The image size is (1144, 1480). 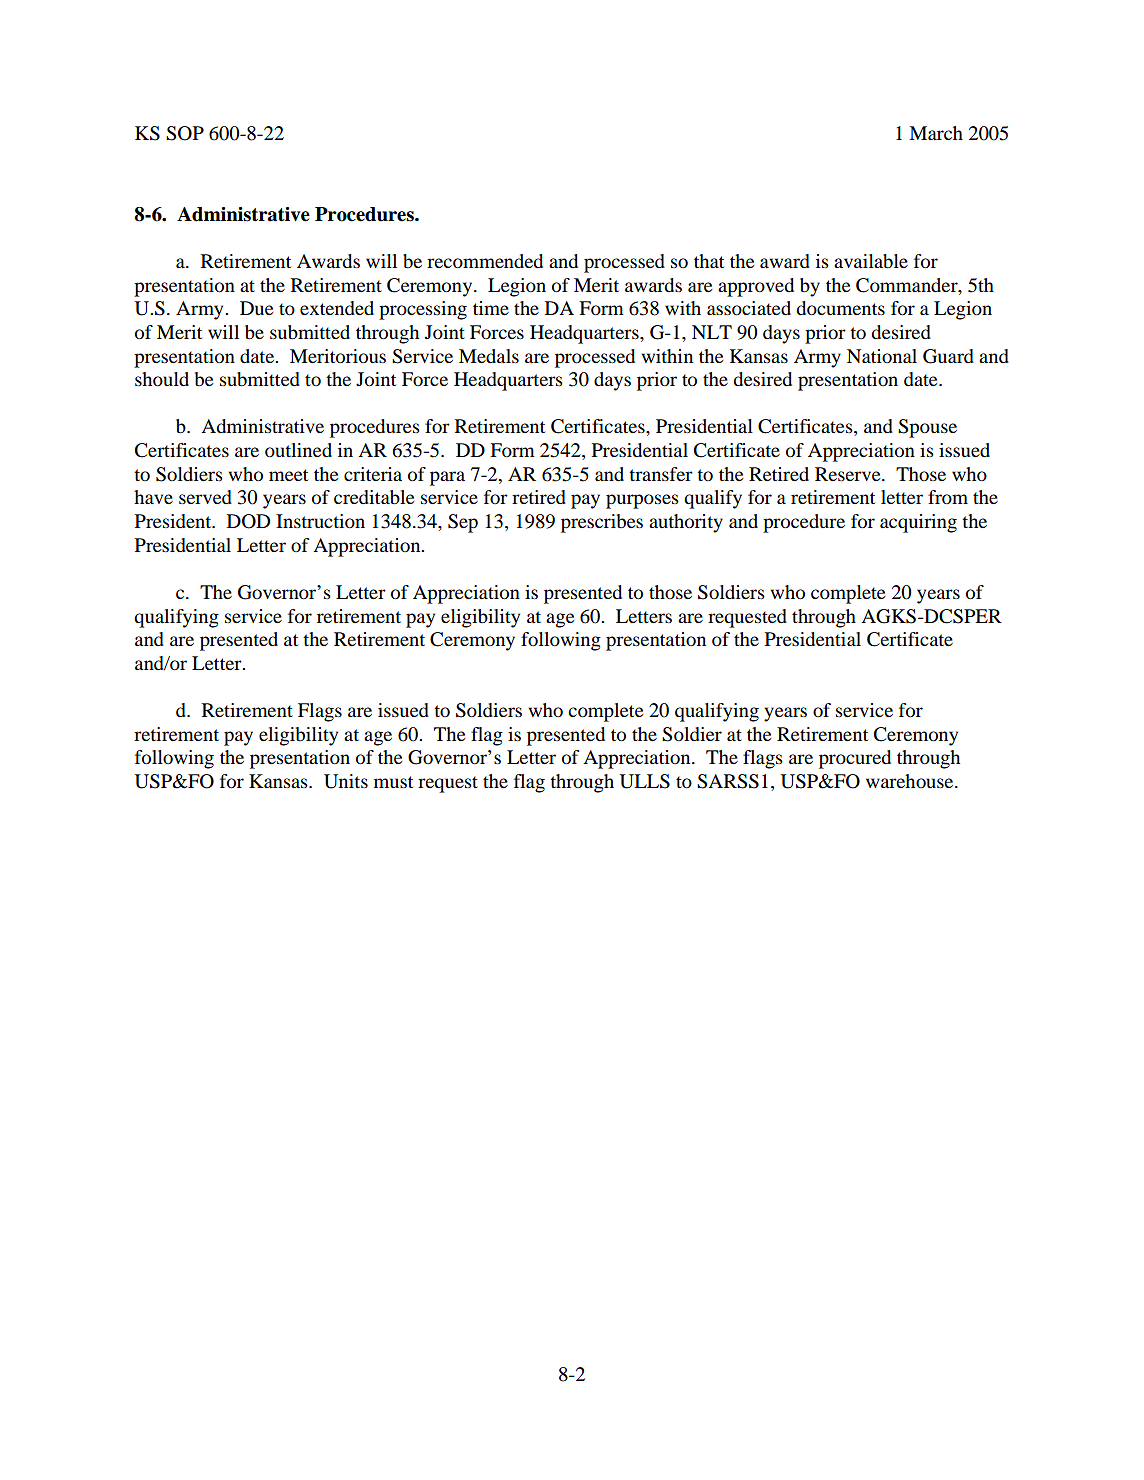 I want to click on SOP, so click(x=185, y=133).
